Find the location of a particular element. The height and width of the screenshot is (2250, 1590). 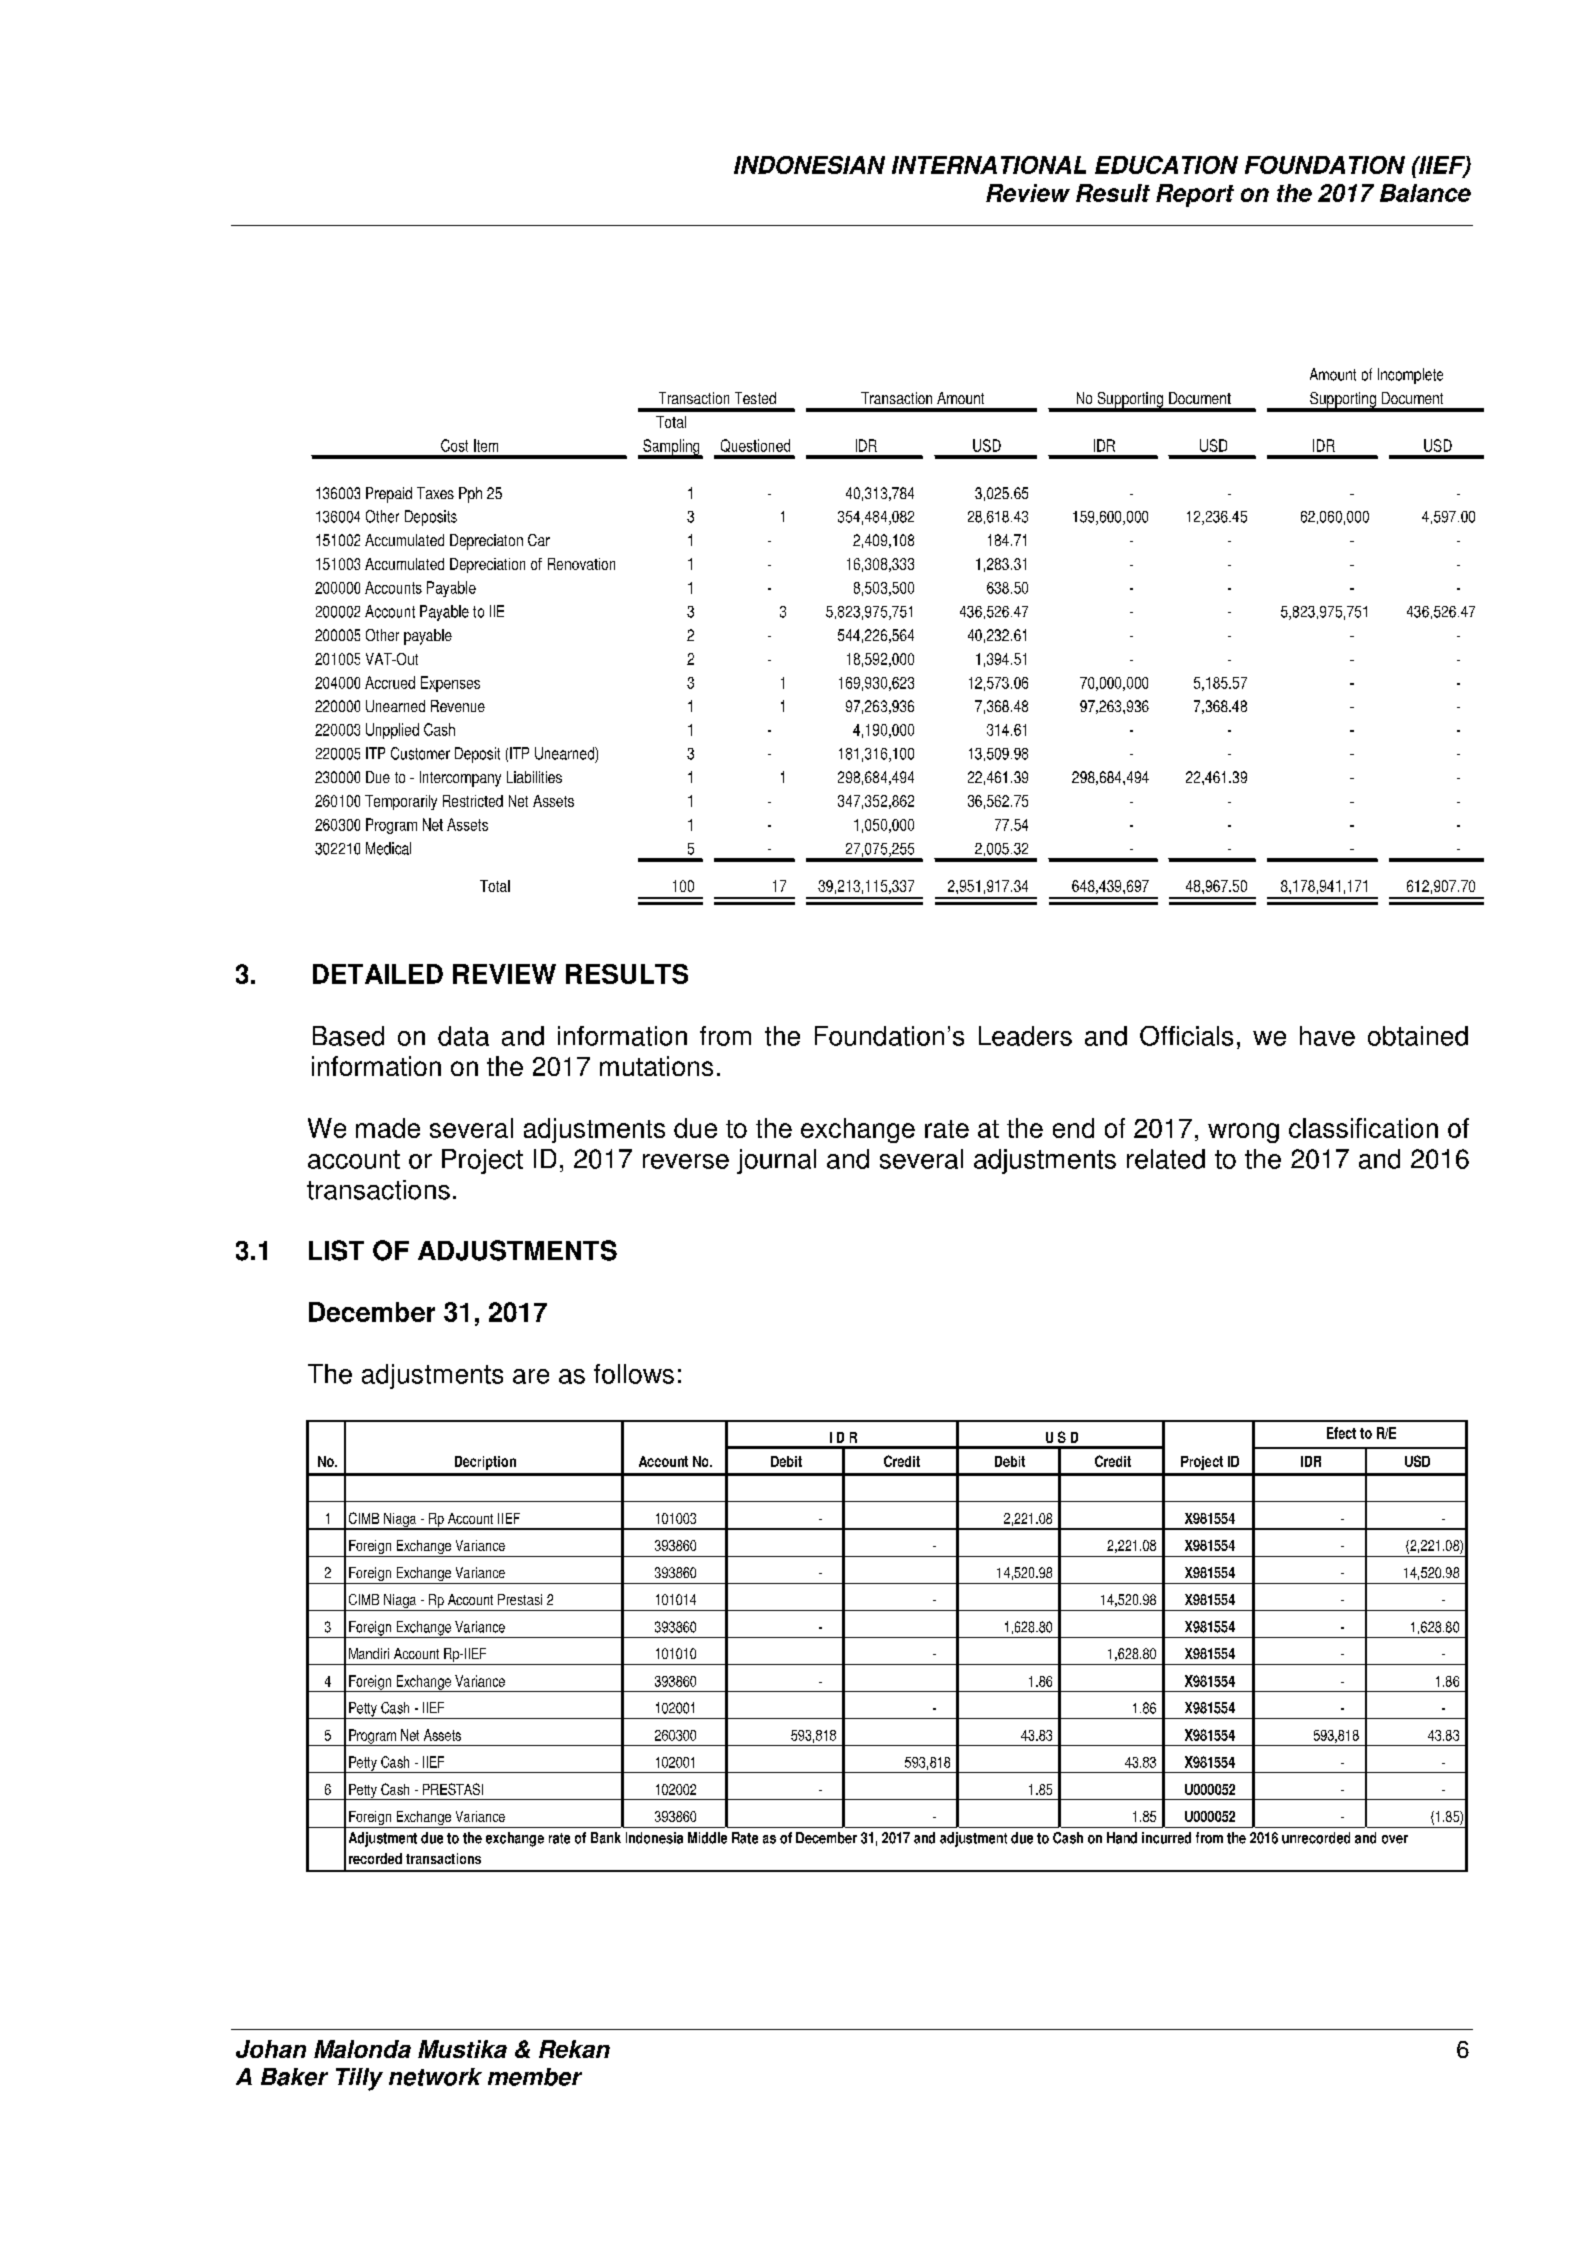

Middle is located at coordinates (707, 1838).
